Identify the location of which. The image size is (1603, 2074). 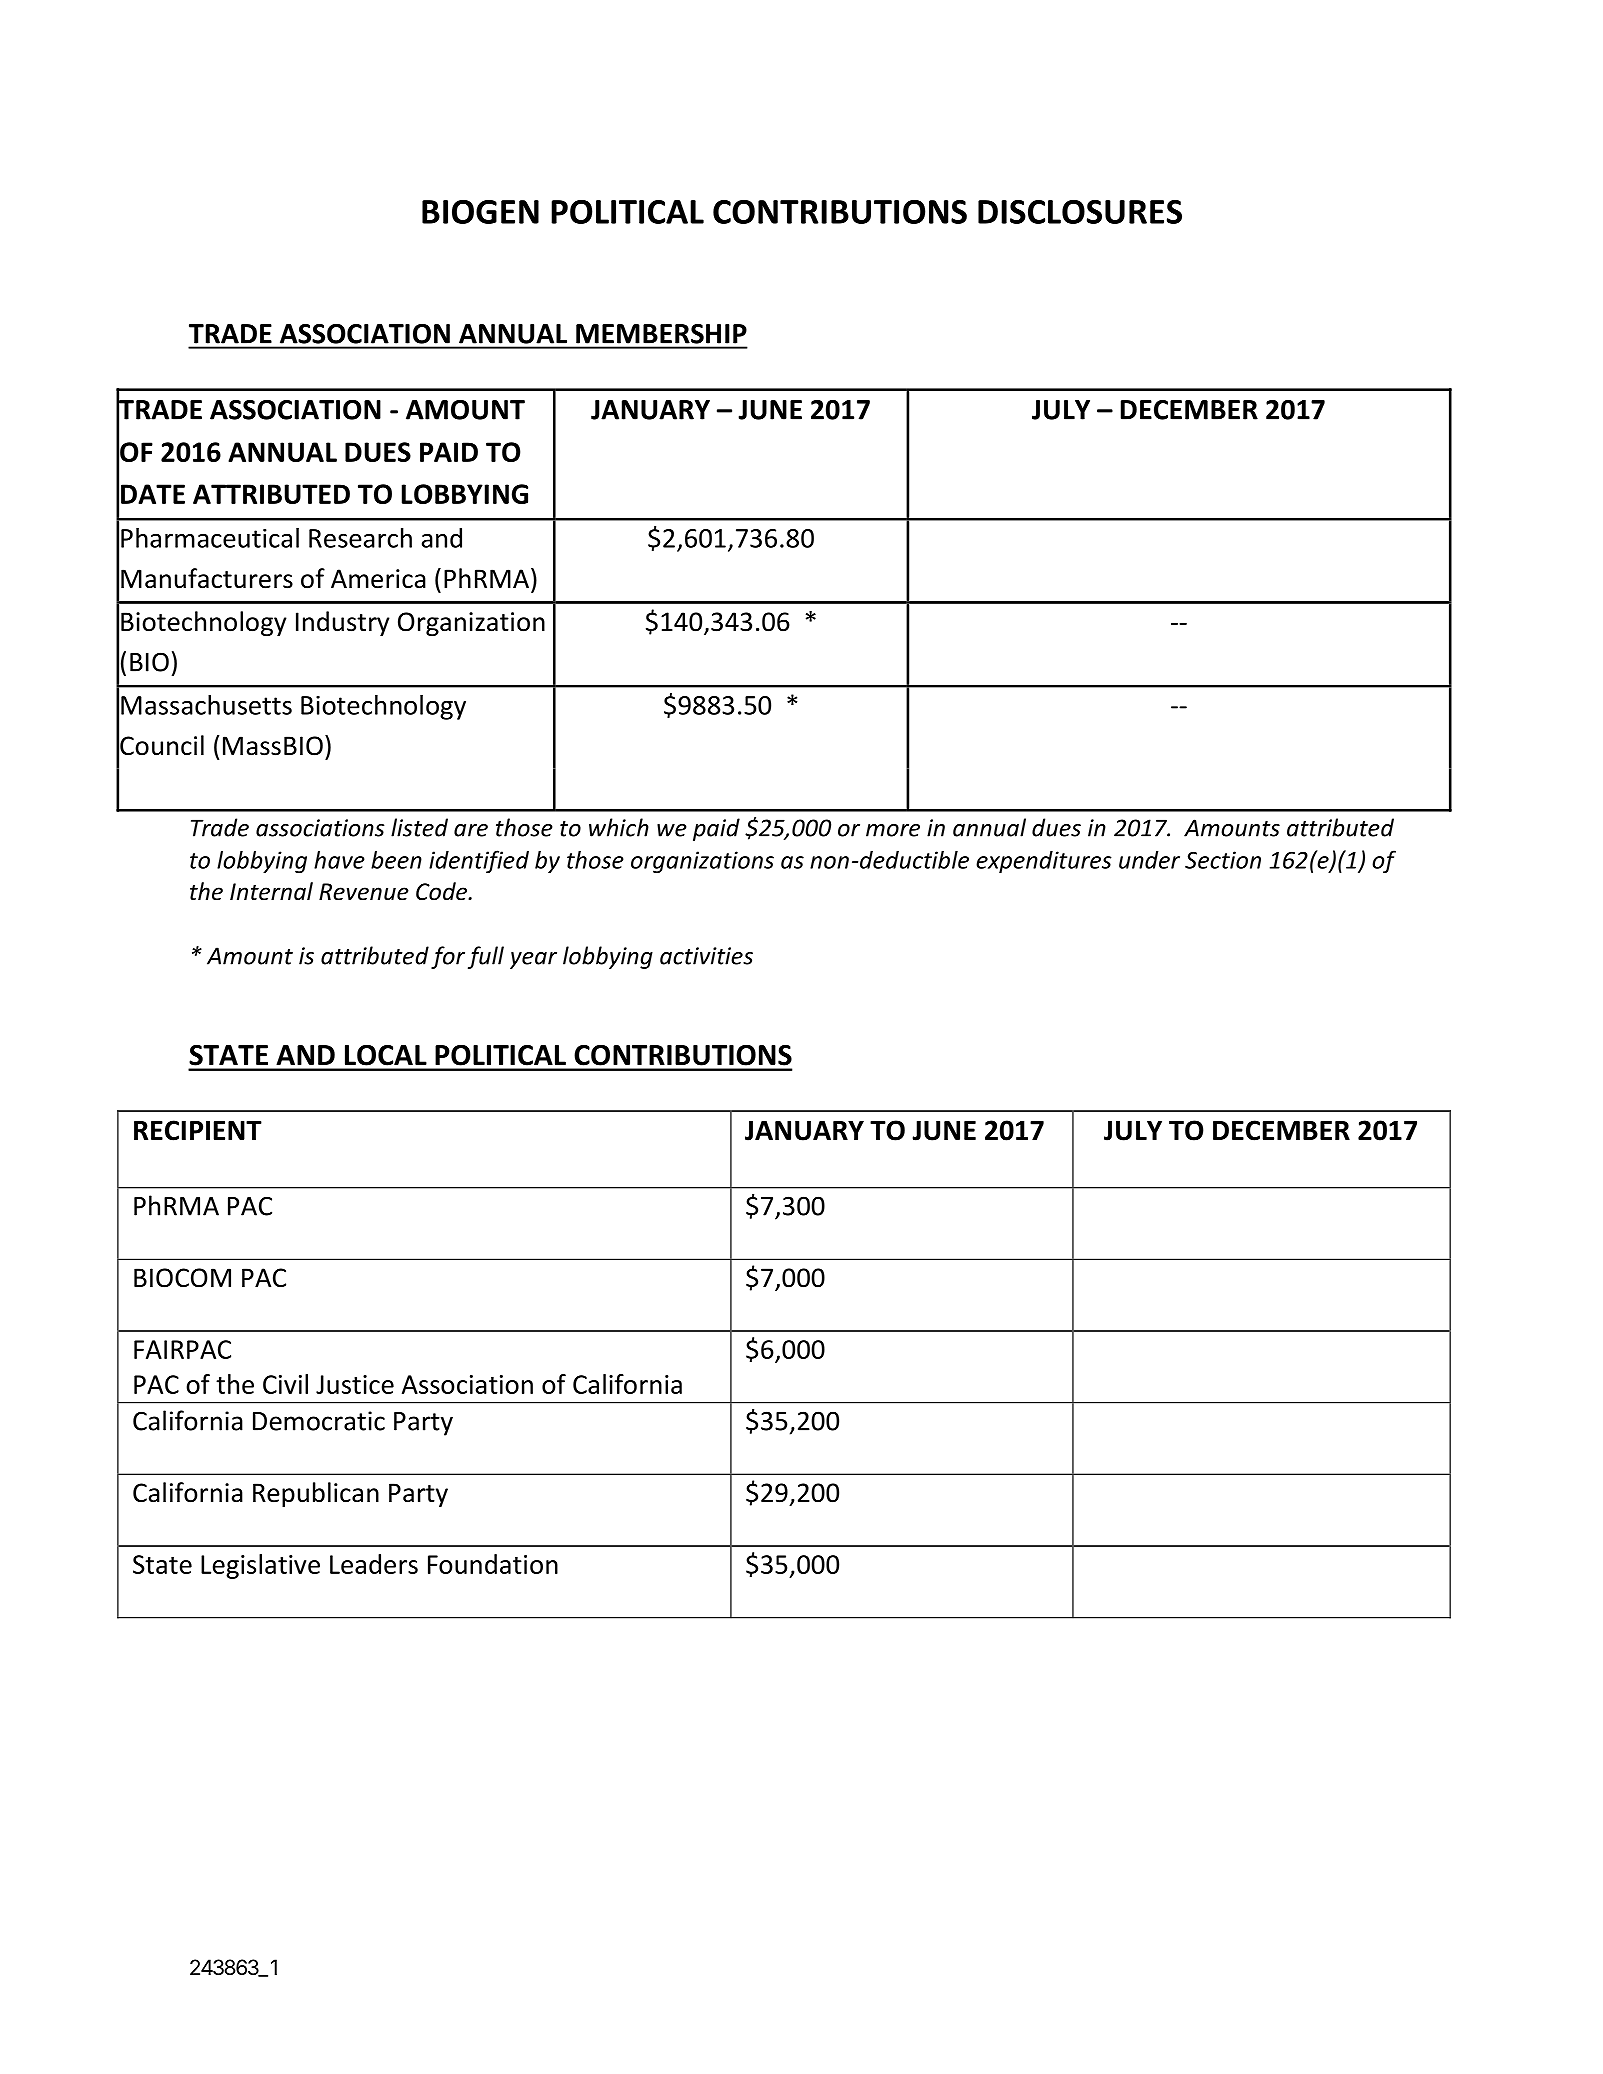
(619, 827).
